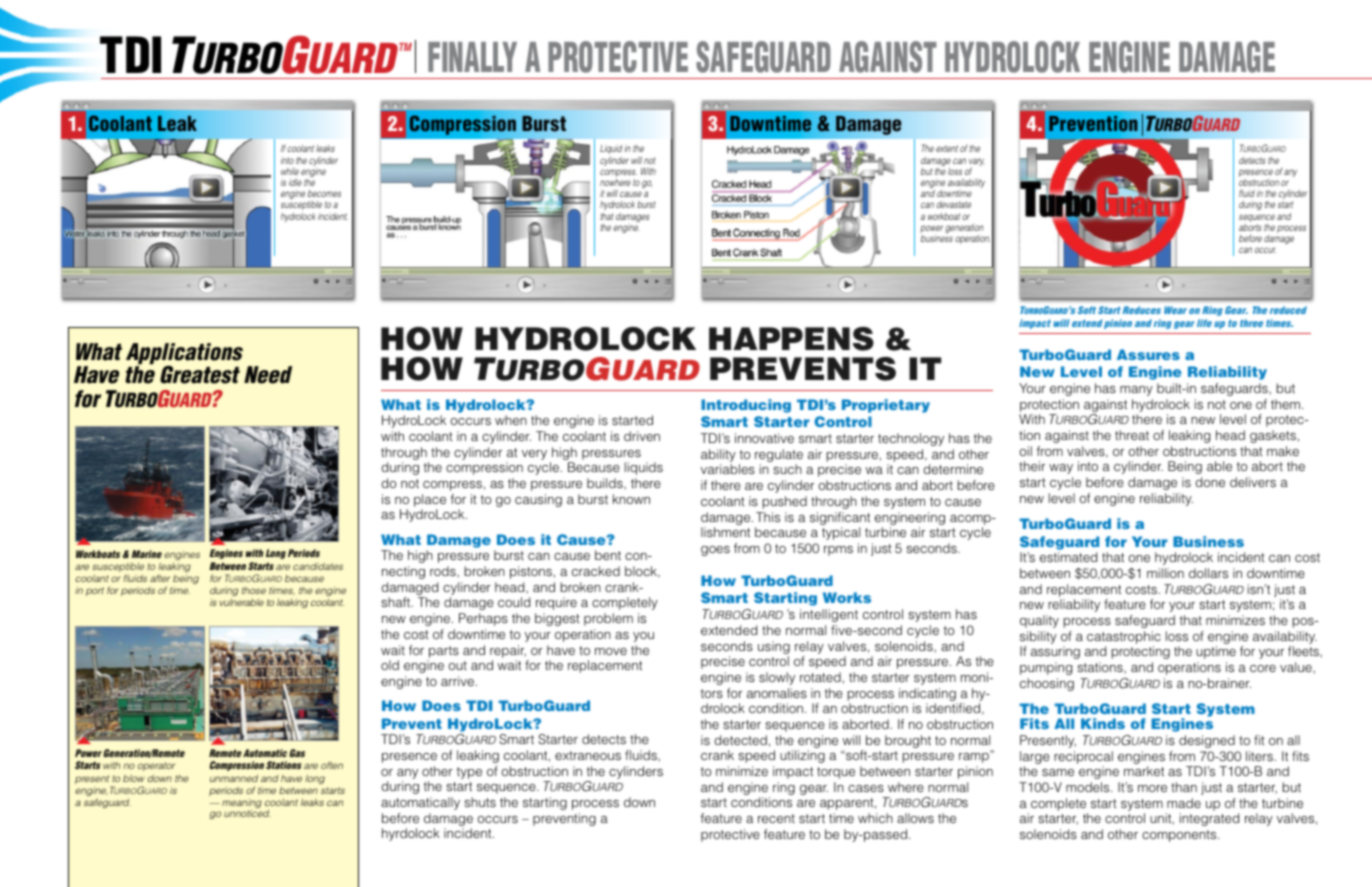 This image has height=887, width=1372. I want to click on unnoticed, so click(247, 813).
